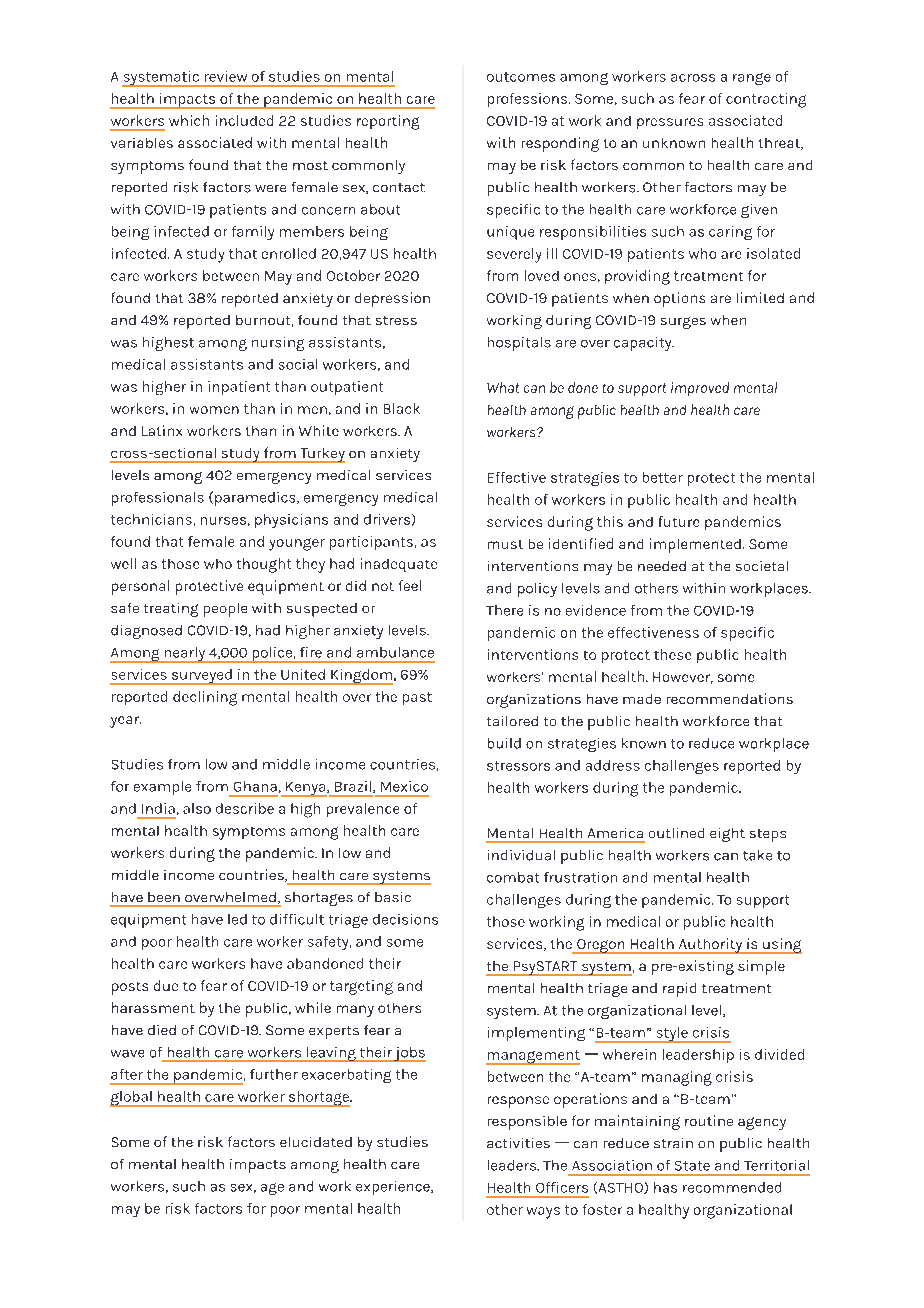  What do you see at coordinates (166, 985) in the document?
I see `due` at bounding box center [166, 985].
